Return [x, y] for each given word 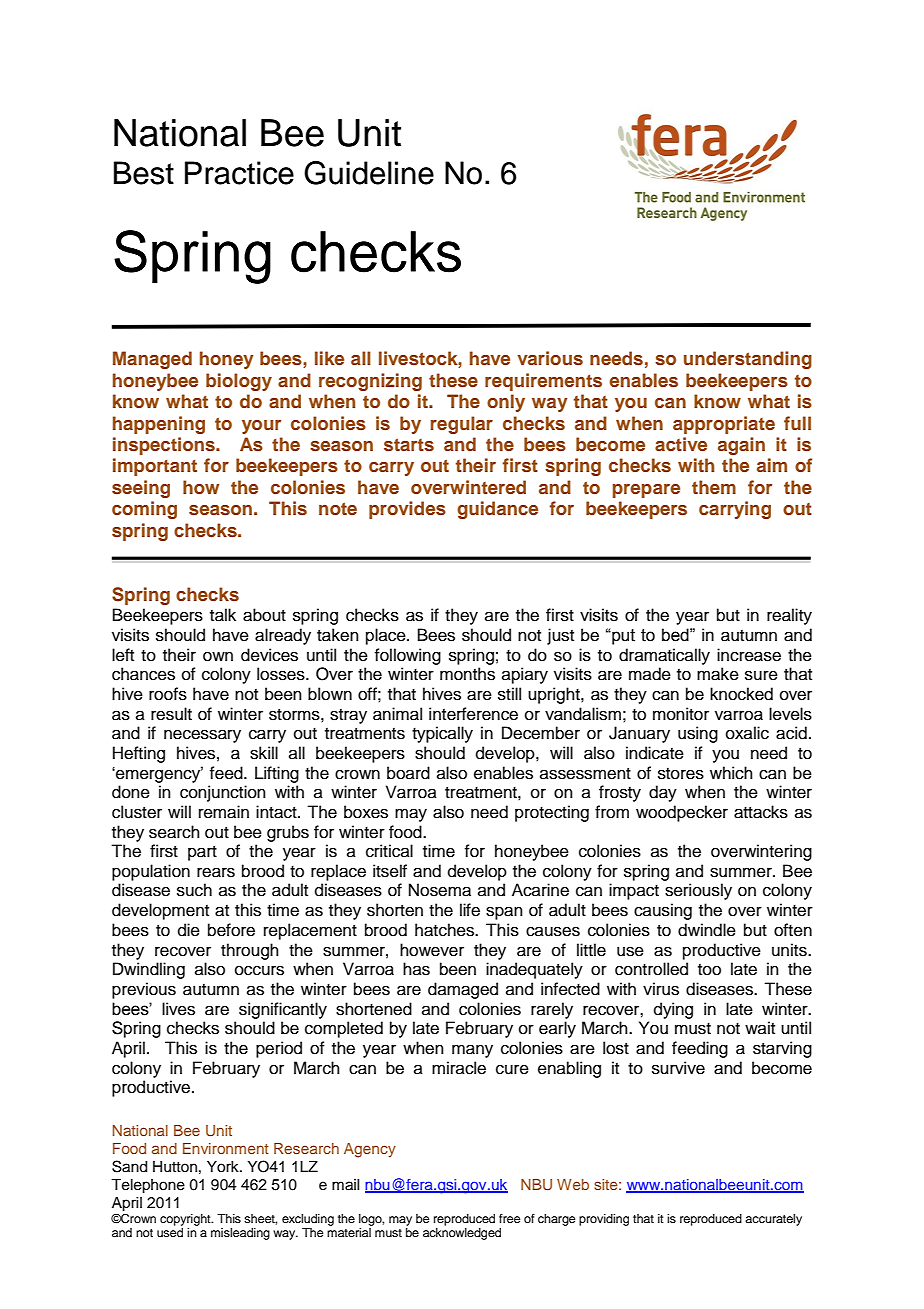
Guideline [369, 173]
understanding [748, 360]
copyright [186, 1220]
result [171, 714]
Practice [239, 173]
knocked [741, 694]
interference [473, 714]
